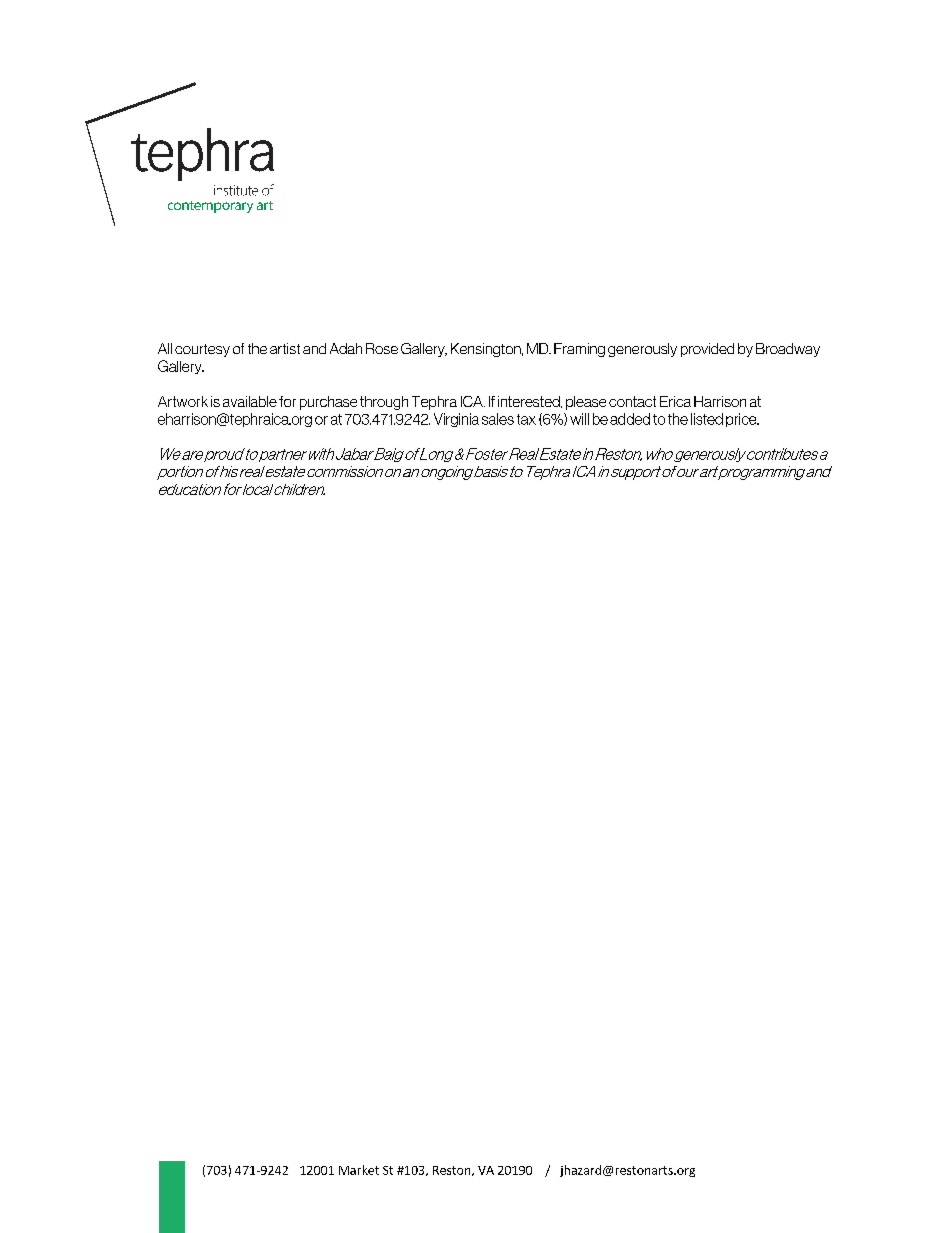  I want to click on please, so click(586, 403).
